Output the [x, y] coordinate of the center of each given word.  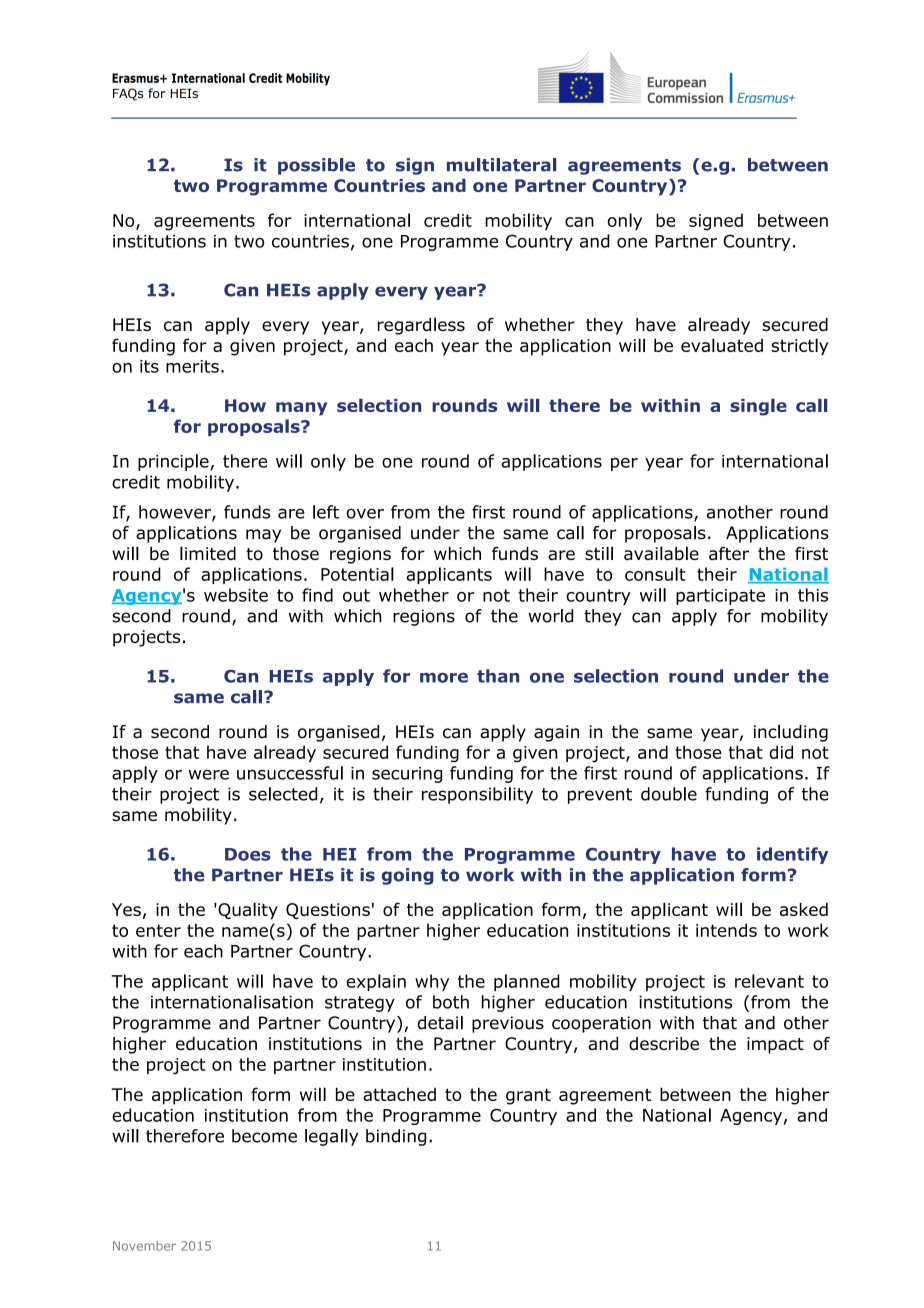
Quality [247, 911]
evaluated [722, 345]
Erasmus [136, 78]
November [144, 1246]
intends [726, 930]
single [758, 407]
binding [396, 1137]
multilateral [501, 165]
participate [720, 597]
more [444, 677]
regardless [421, 326]
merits [192, 366]
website [236, 595]
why [432, 982]
